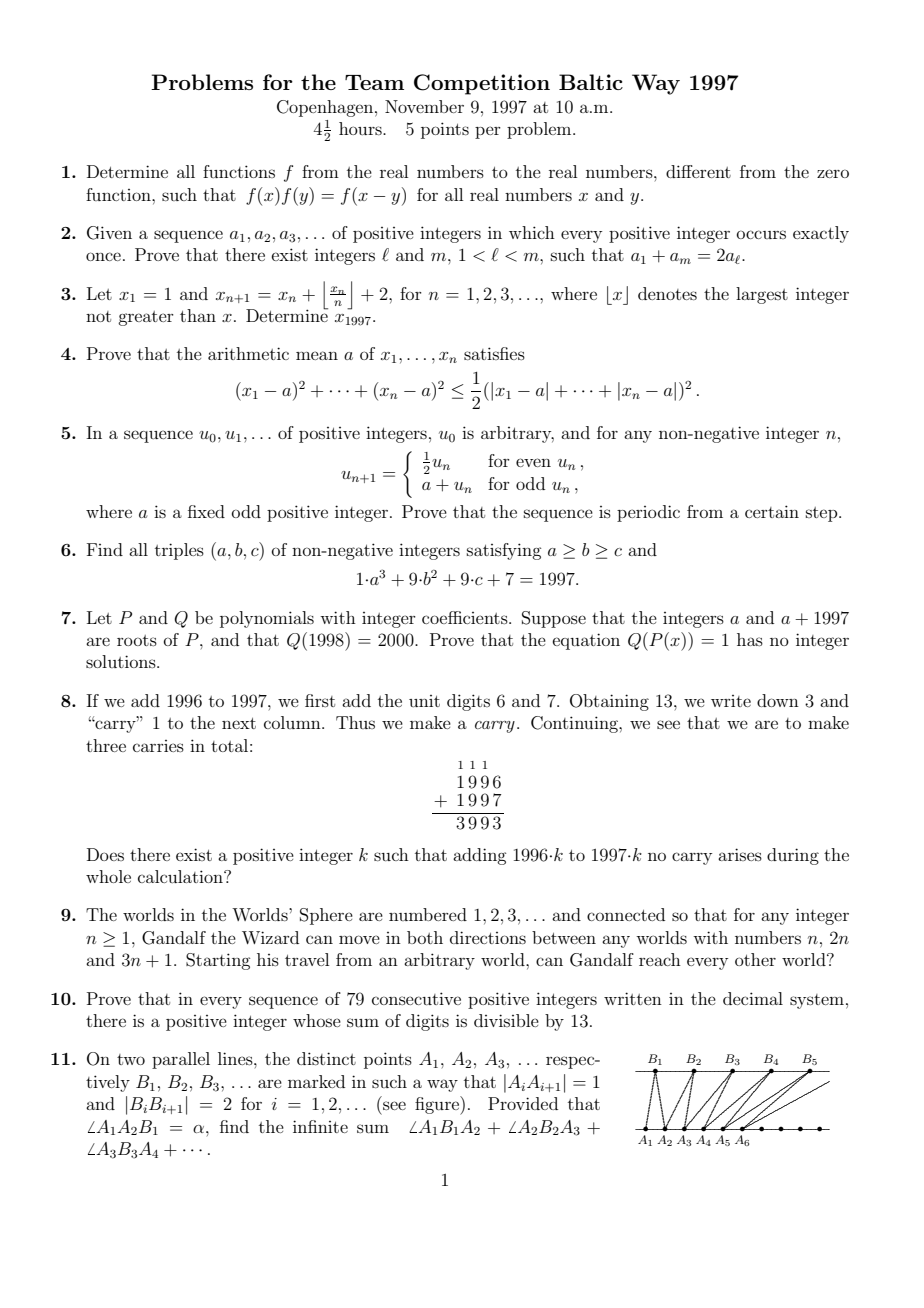  What do you see at coordinates (753, 998) in the screenshot?
I see `decimal` at bounding box center [753, 998].
